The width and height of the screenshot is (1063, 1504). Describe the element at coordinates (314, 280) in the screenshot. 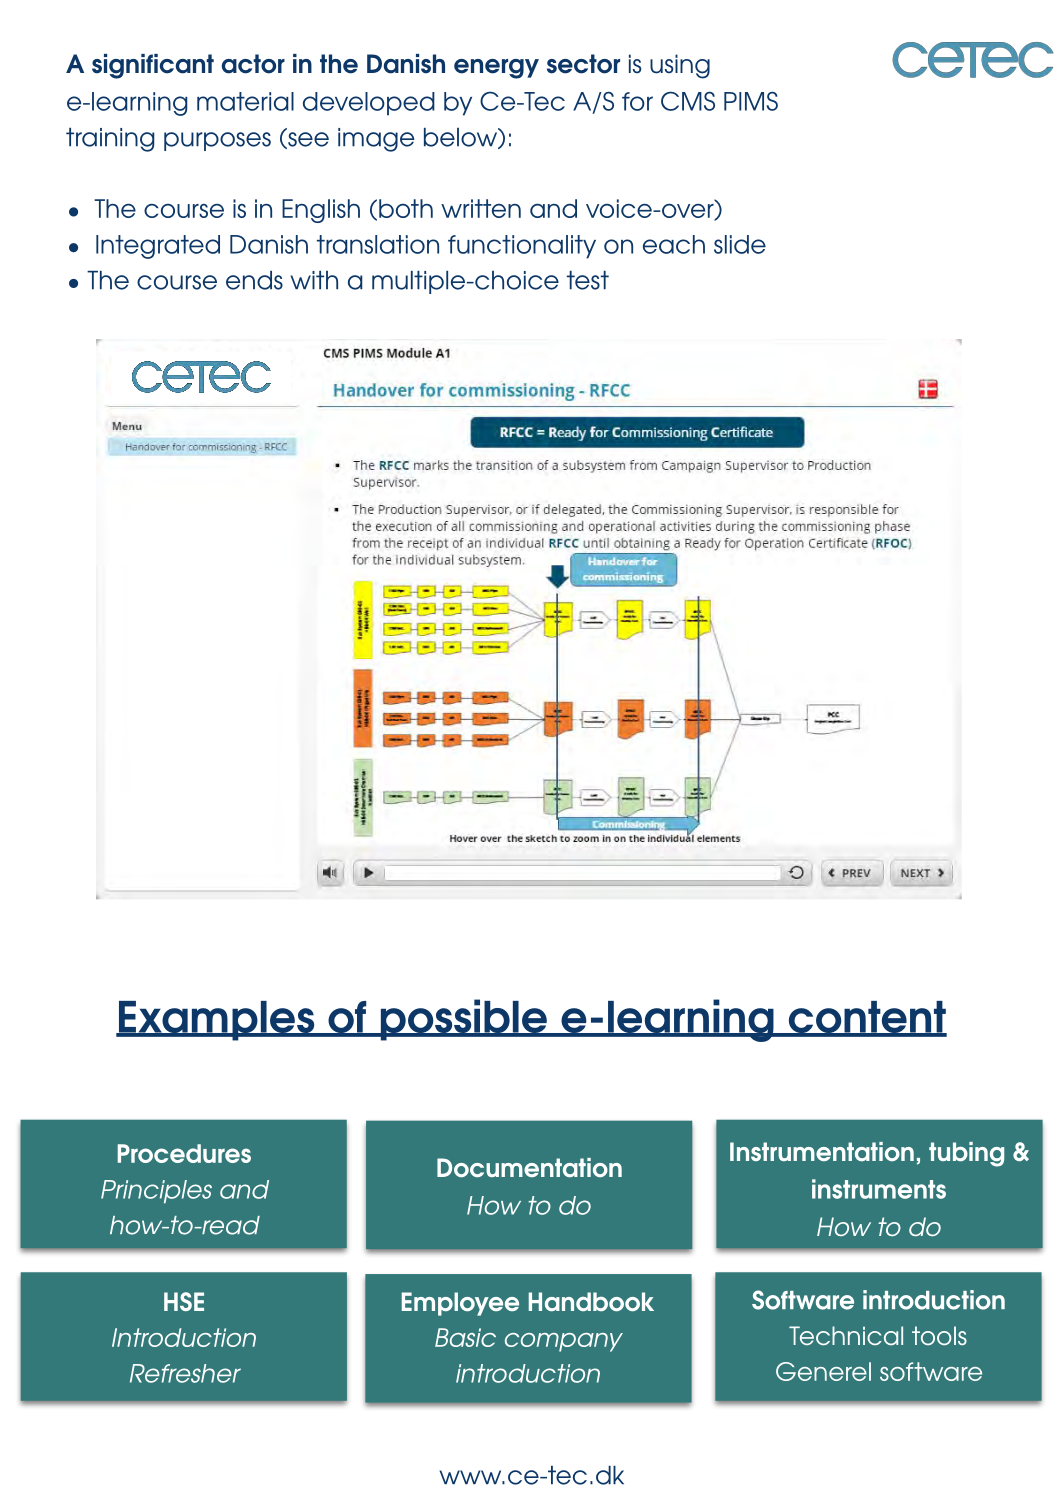

I see `with` at that location.
